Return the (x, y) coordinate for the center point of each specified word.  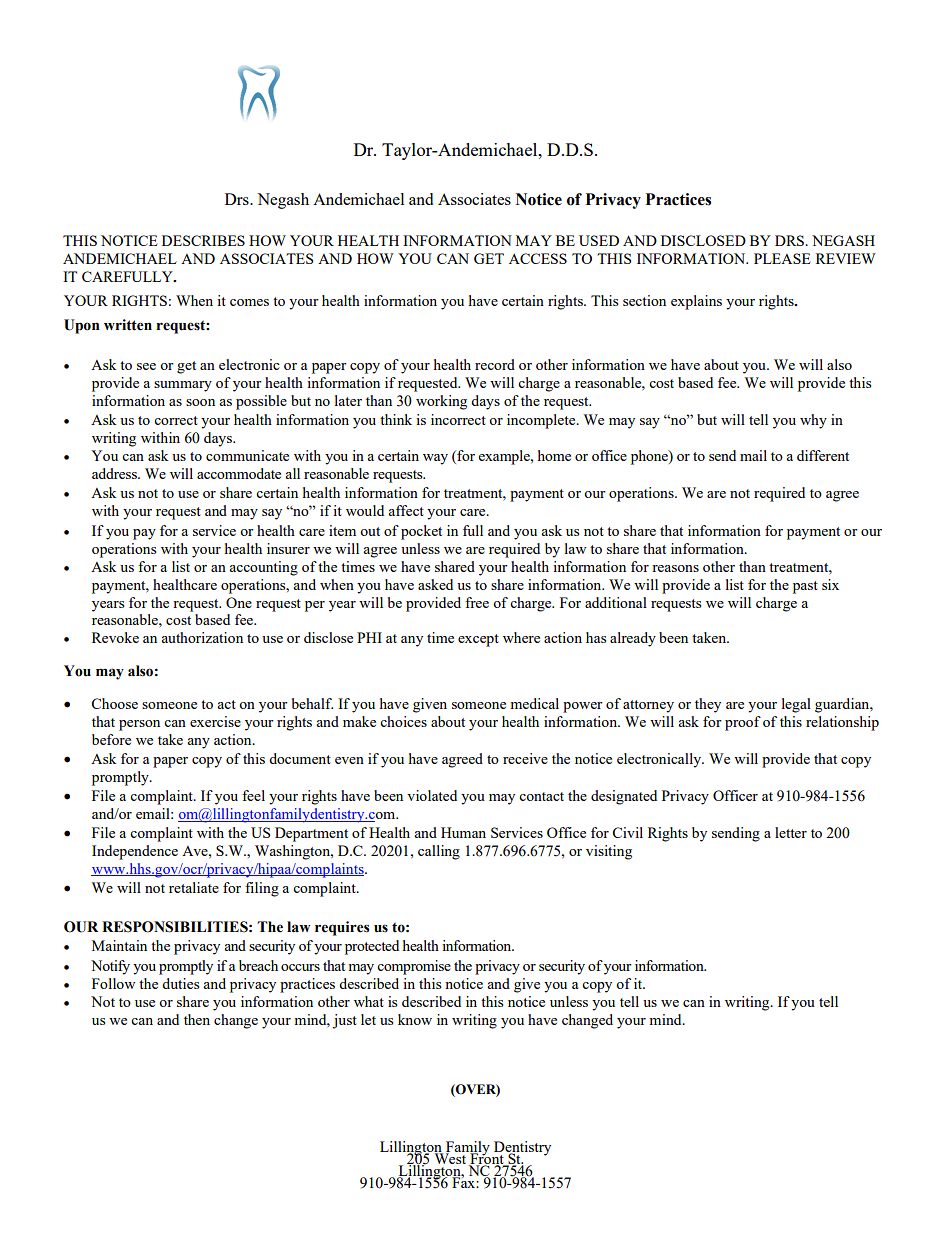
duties (180, 983)
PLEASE (782, 258)
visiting (609, 852)
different (823, 455)
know (415, 1019)
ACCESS (538, 258)
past (805, 587)
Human (463, 832)
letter (791, 832)
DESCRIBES (203, 240)
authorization (202, 637)
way (435, 459)
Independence (135, 852)
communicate (247, 455)
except (478, 640)
